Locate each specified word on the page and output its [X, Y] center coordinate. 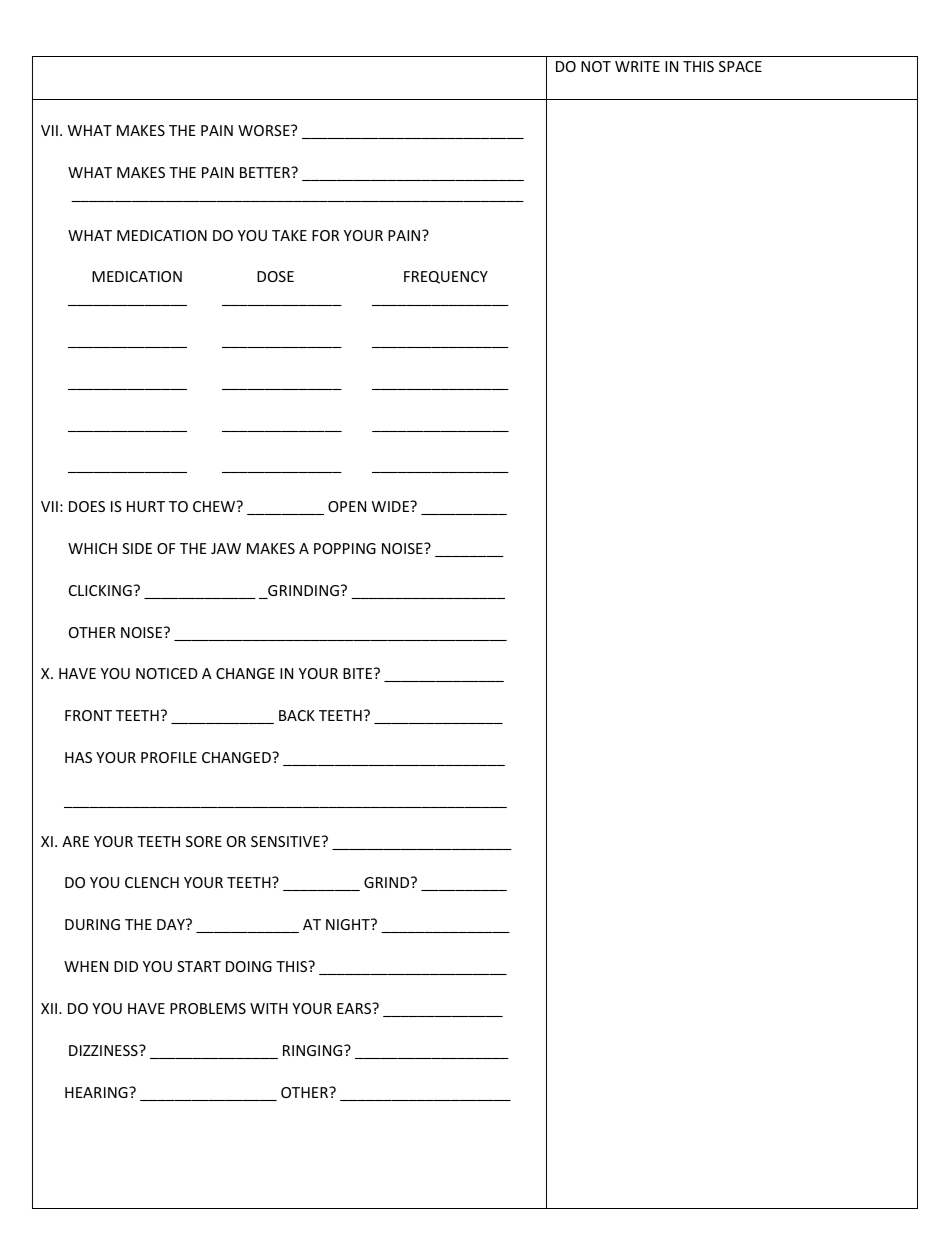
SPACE [740, 66]
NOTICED [167, 673]
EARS [355, 1008]
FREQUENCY [446, 277]
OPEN [347, 506]
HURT [146, 506]
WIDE [391, 506]
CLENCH [152, 882]
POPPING [345, 548]
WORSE [265, 130]
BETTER [266, 172]
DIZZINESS [104, 1050]
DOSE [275, 276]
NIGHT [349, 924]
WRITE [637, 66]
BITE [357, 673]
